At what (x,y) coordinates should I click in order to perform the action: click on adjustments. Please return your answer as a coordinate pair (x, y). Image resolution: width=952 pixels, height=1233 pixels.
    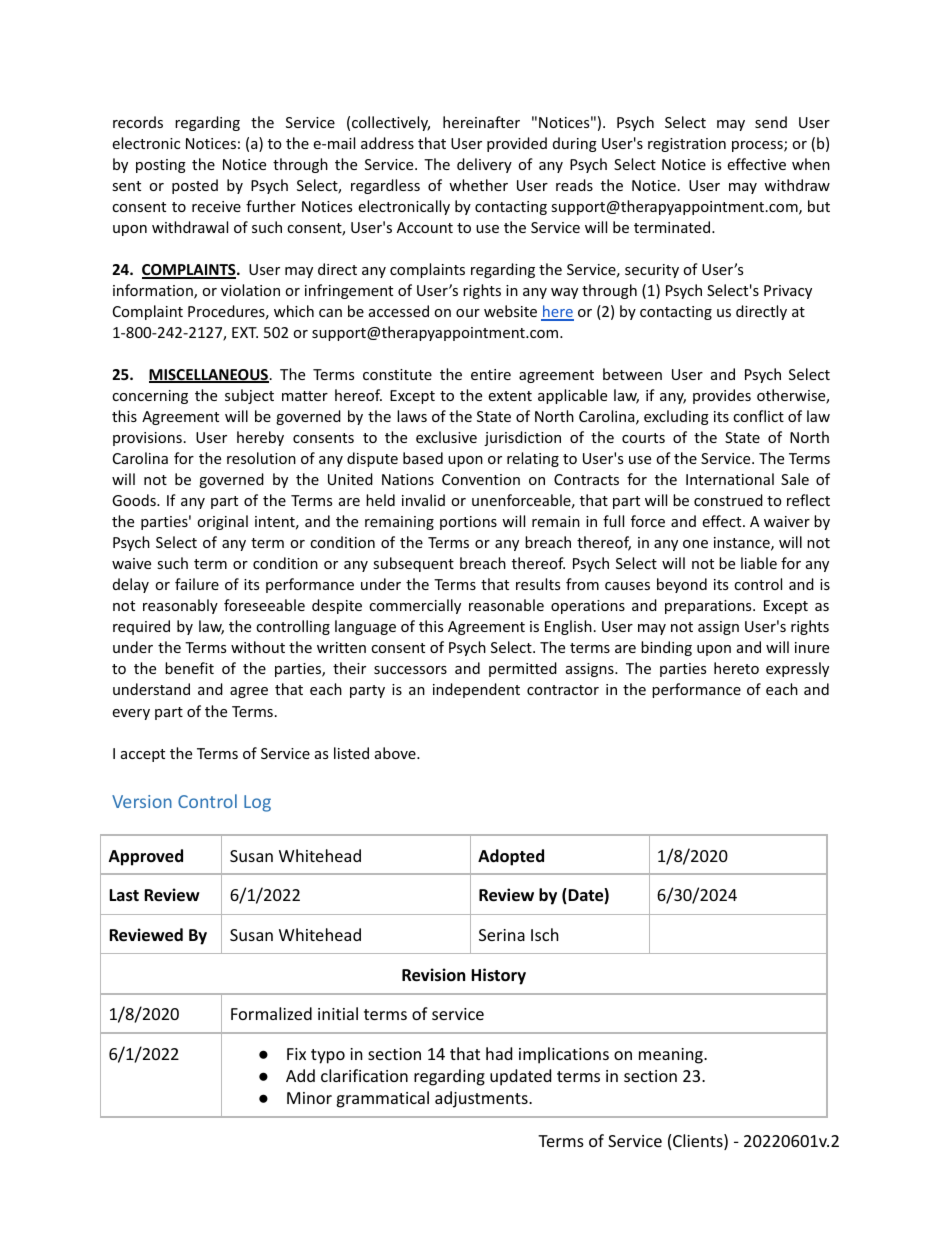
    Looking at the image, I should click on (482, 1099).
